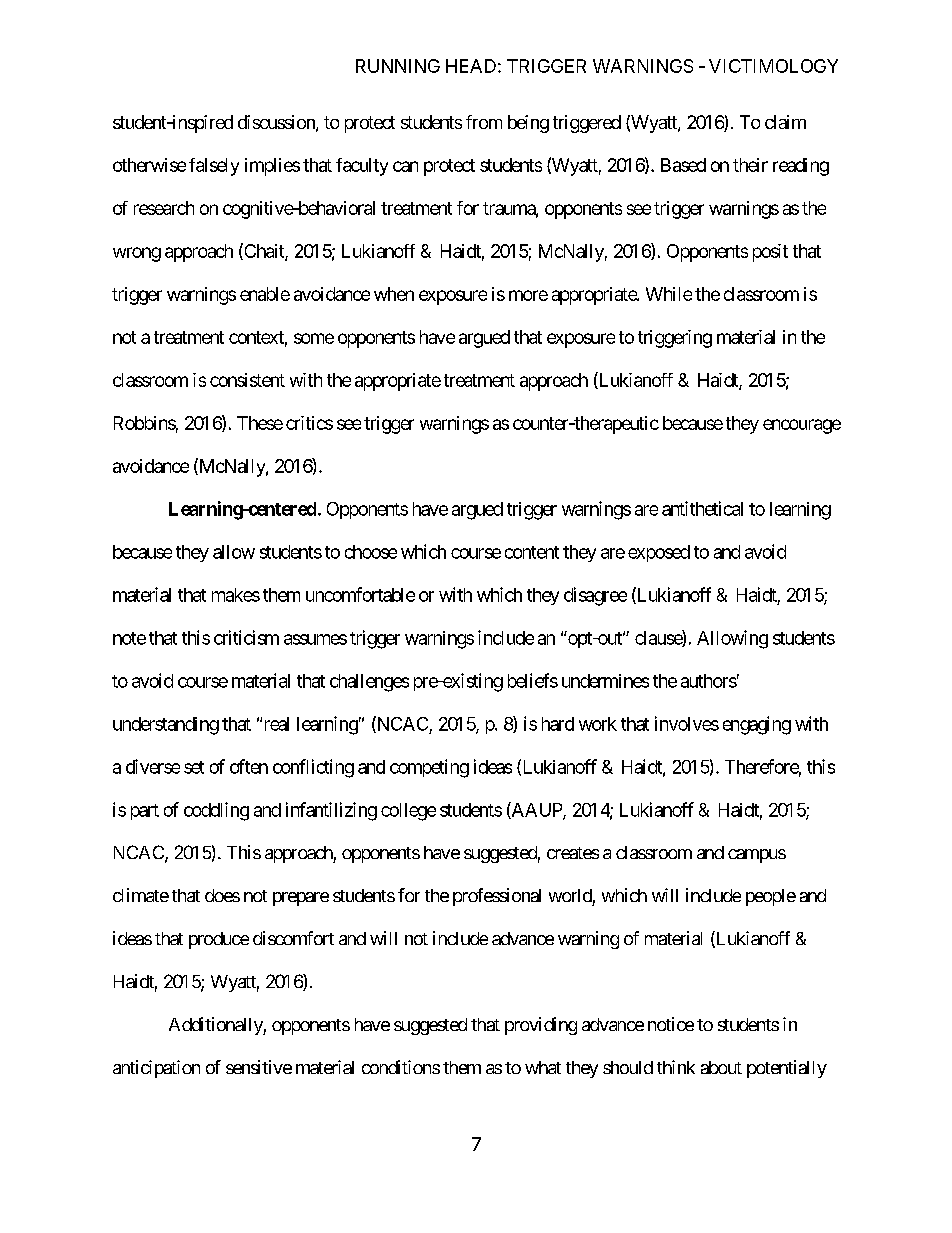 The height and width of the screenshot is (1233, 952). What do you see at coordinates (247, 380) in the screenshot?
I see `consistent` at bounding box center [247, 380].
